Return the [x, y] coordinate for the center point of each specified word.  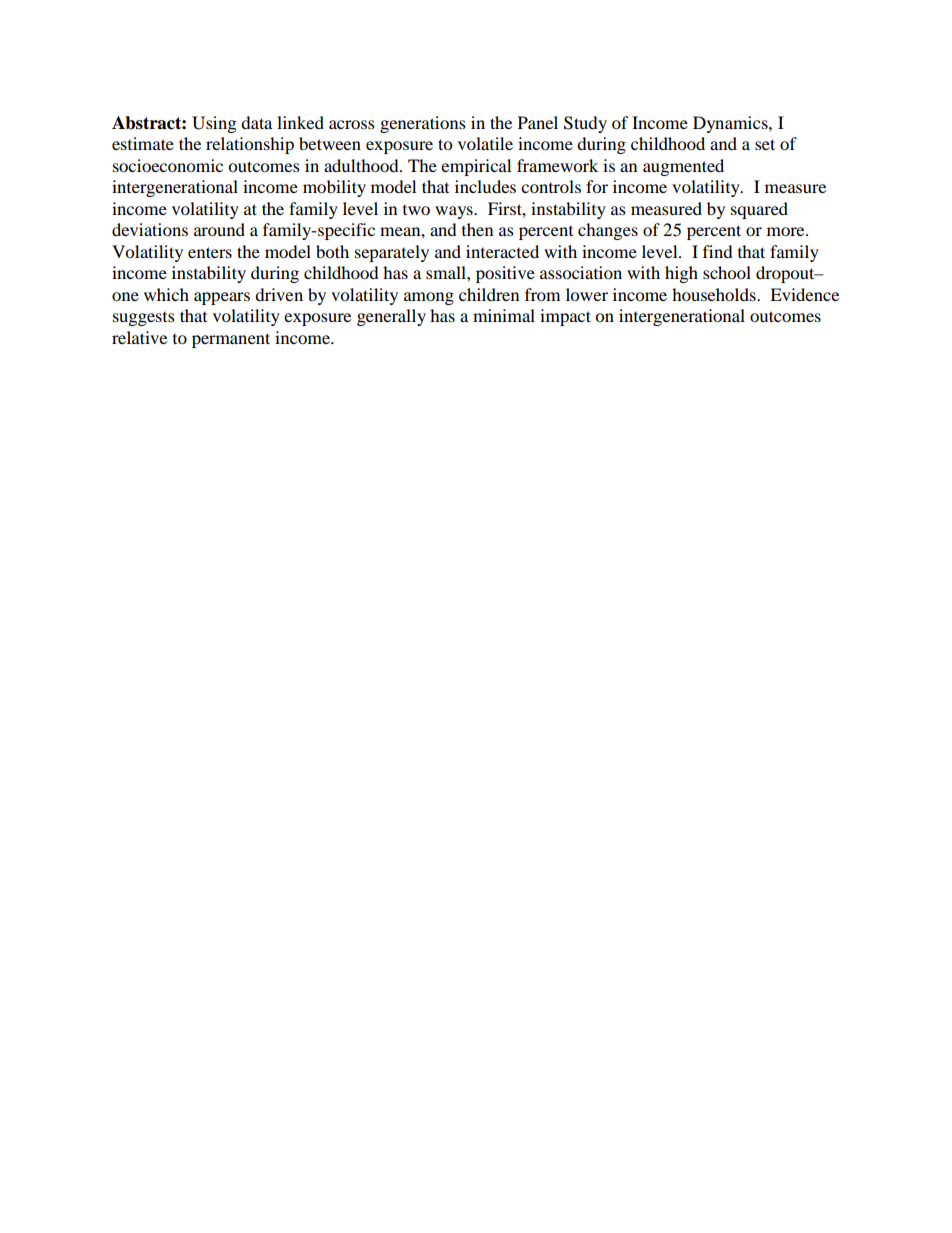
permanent [231, 340]
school [727, 272]
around [219, 229]
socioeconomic [168, 165]
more [787, 231]
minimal [504, 315]
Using [214, 124]
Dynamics [731, 124]
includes [485, 186]
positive [505, 274]
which [166, 294]
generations [423, 124]
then [477, 229]
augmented [683, 167]
